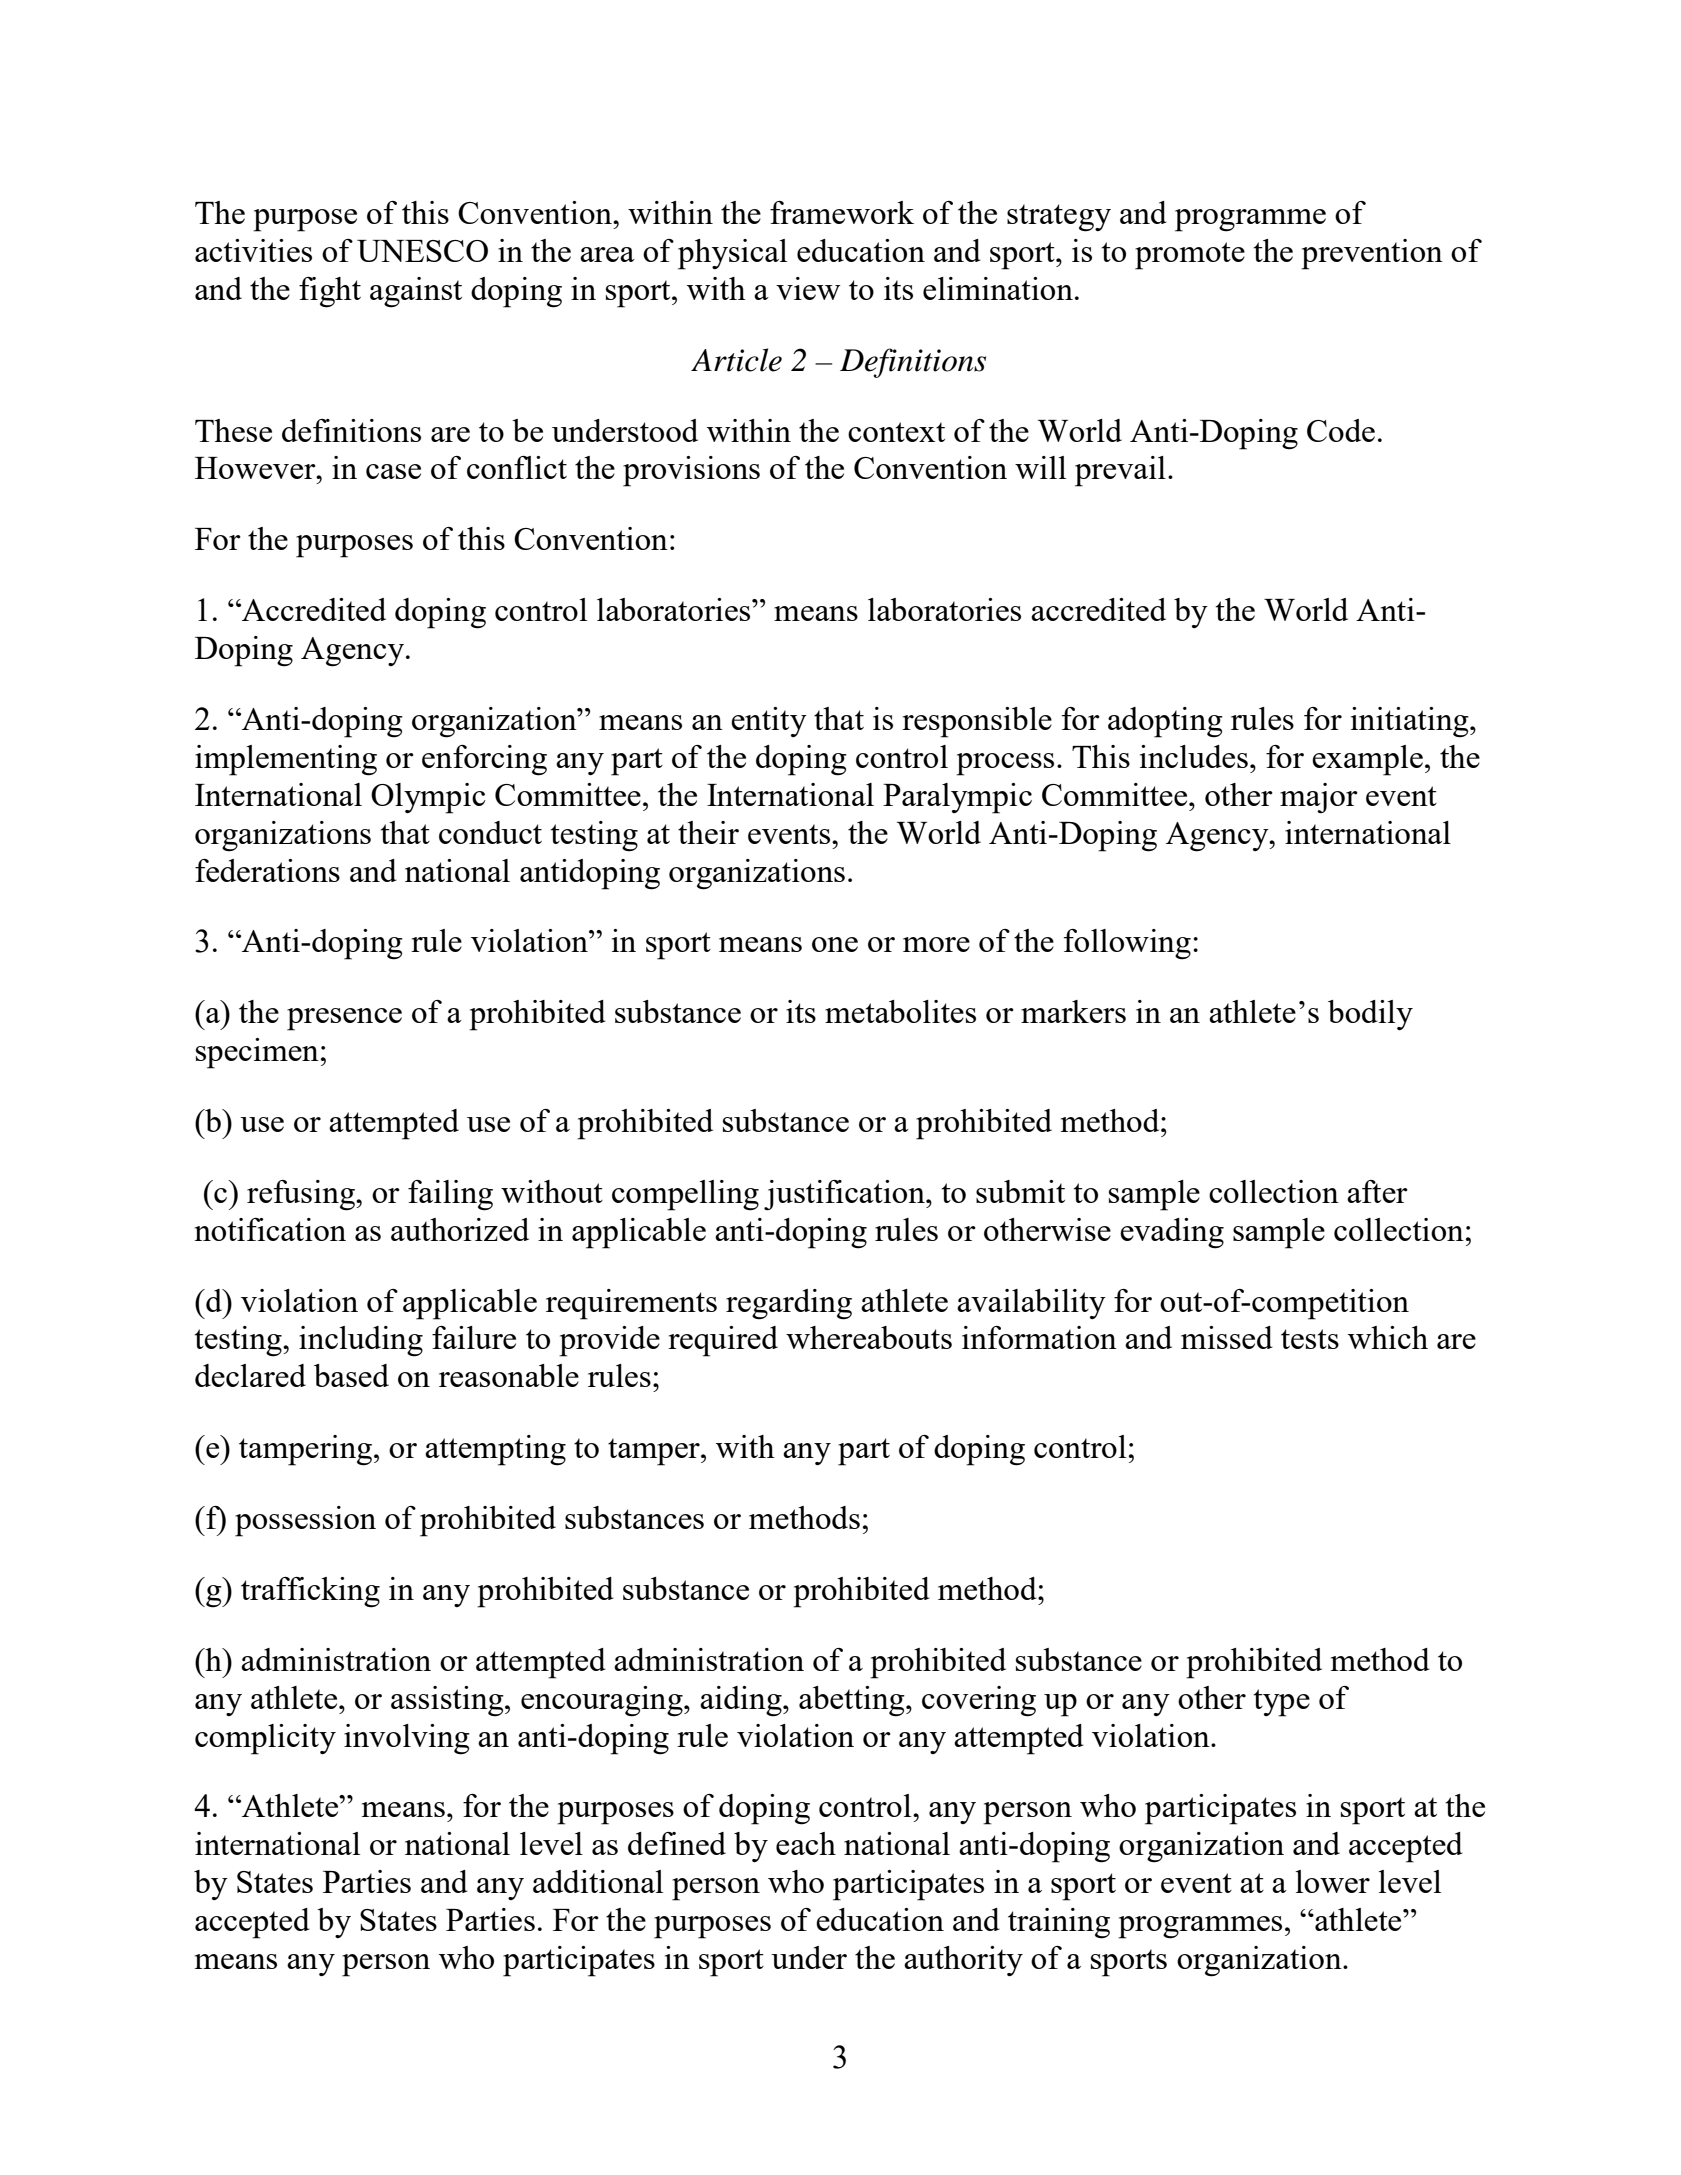 This screenshot has width=1681, height=2175. What do you see at coordinates (806, 1843) in the screenshot?
I see `each` at bounding box center [806, 1843].
